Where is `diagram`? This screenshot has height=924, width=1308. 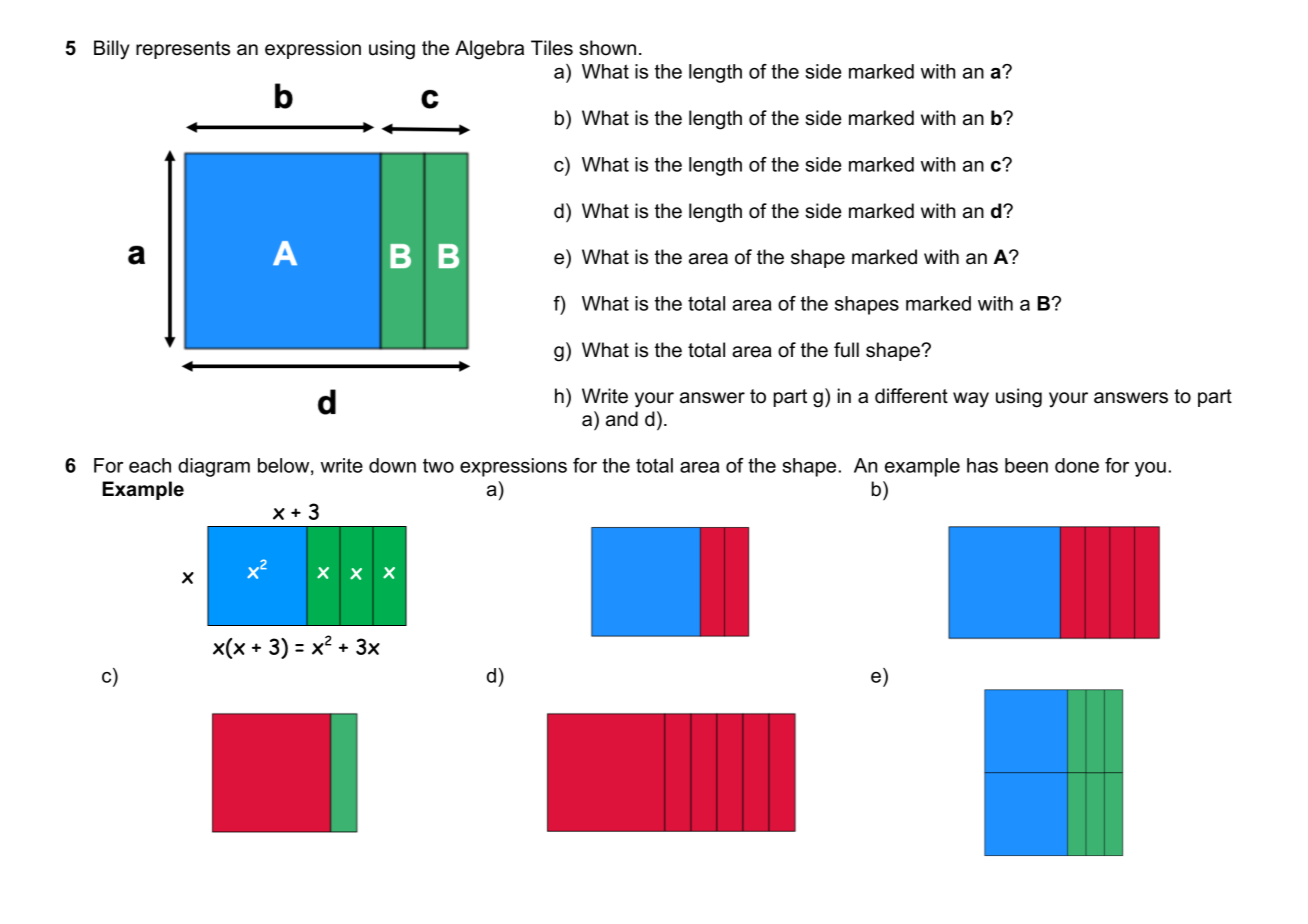
diagram is located at coordinates (214, 467).
